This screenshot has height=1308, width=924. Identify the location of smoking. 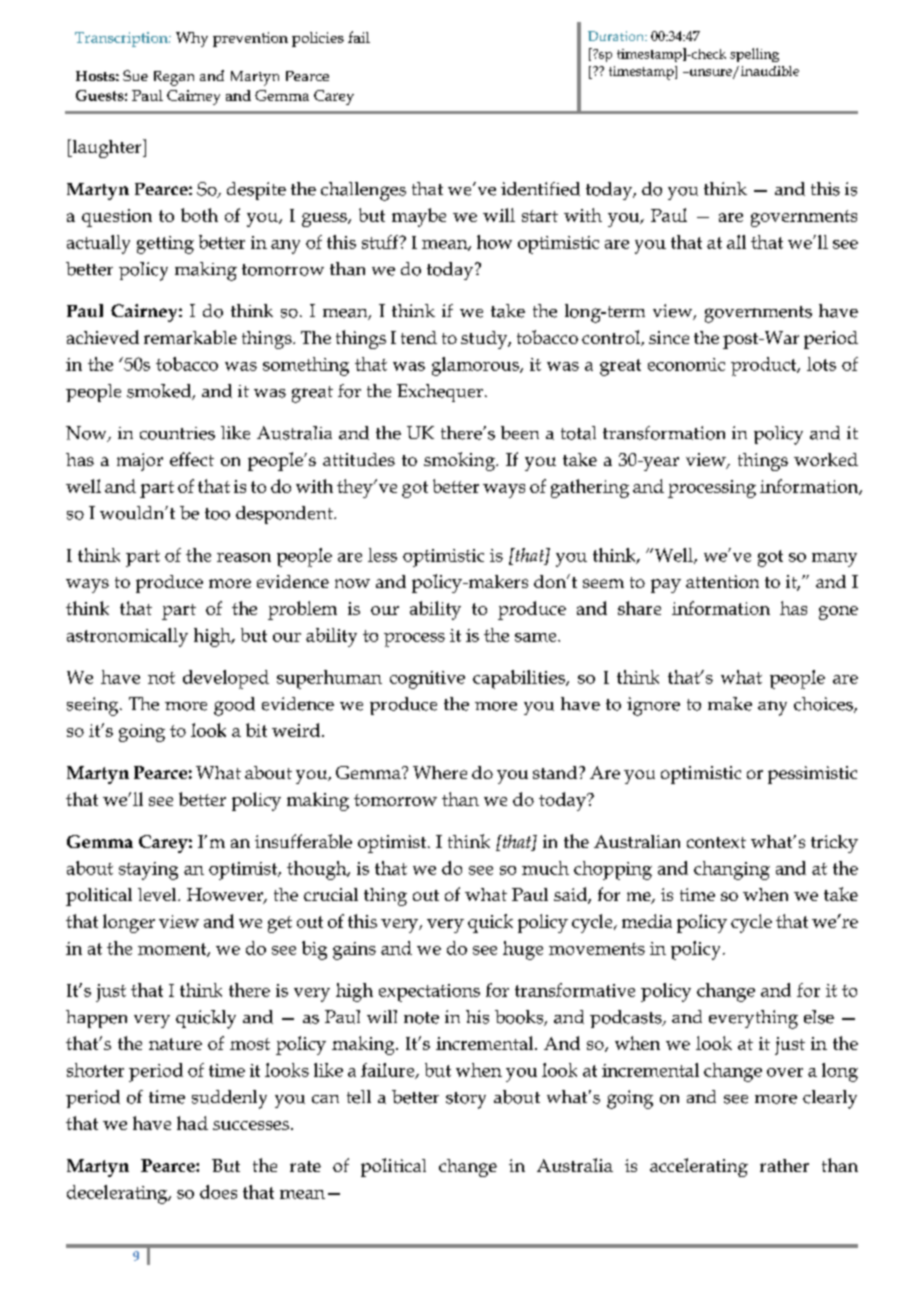
(460, 461).
